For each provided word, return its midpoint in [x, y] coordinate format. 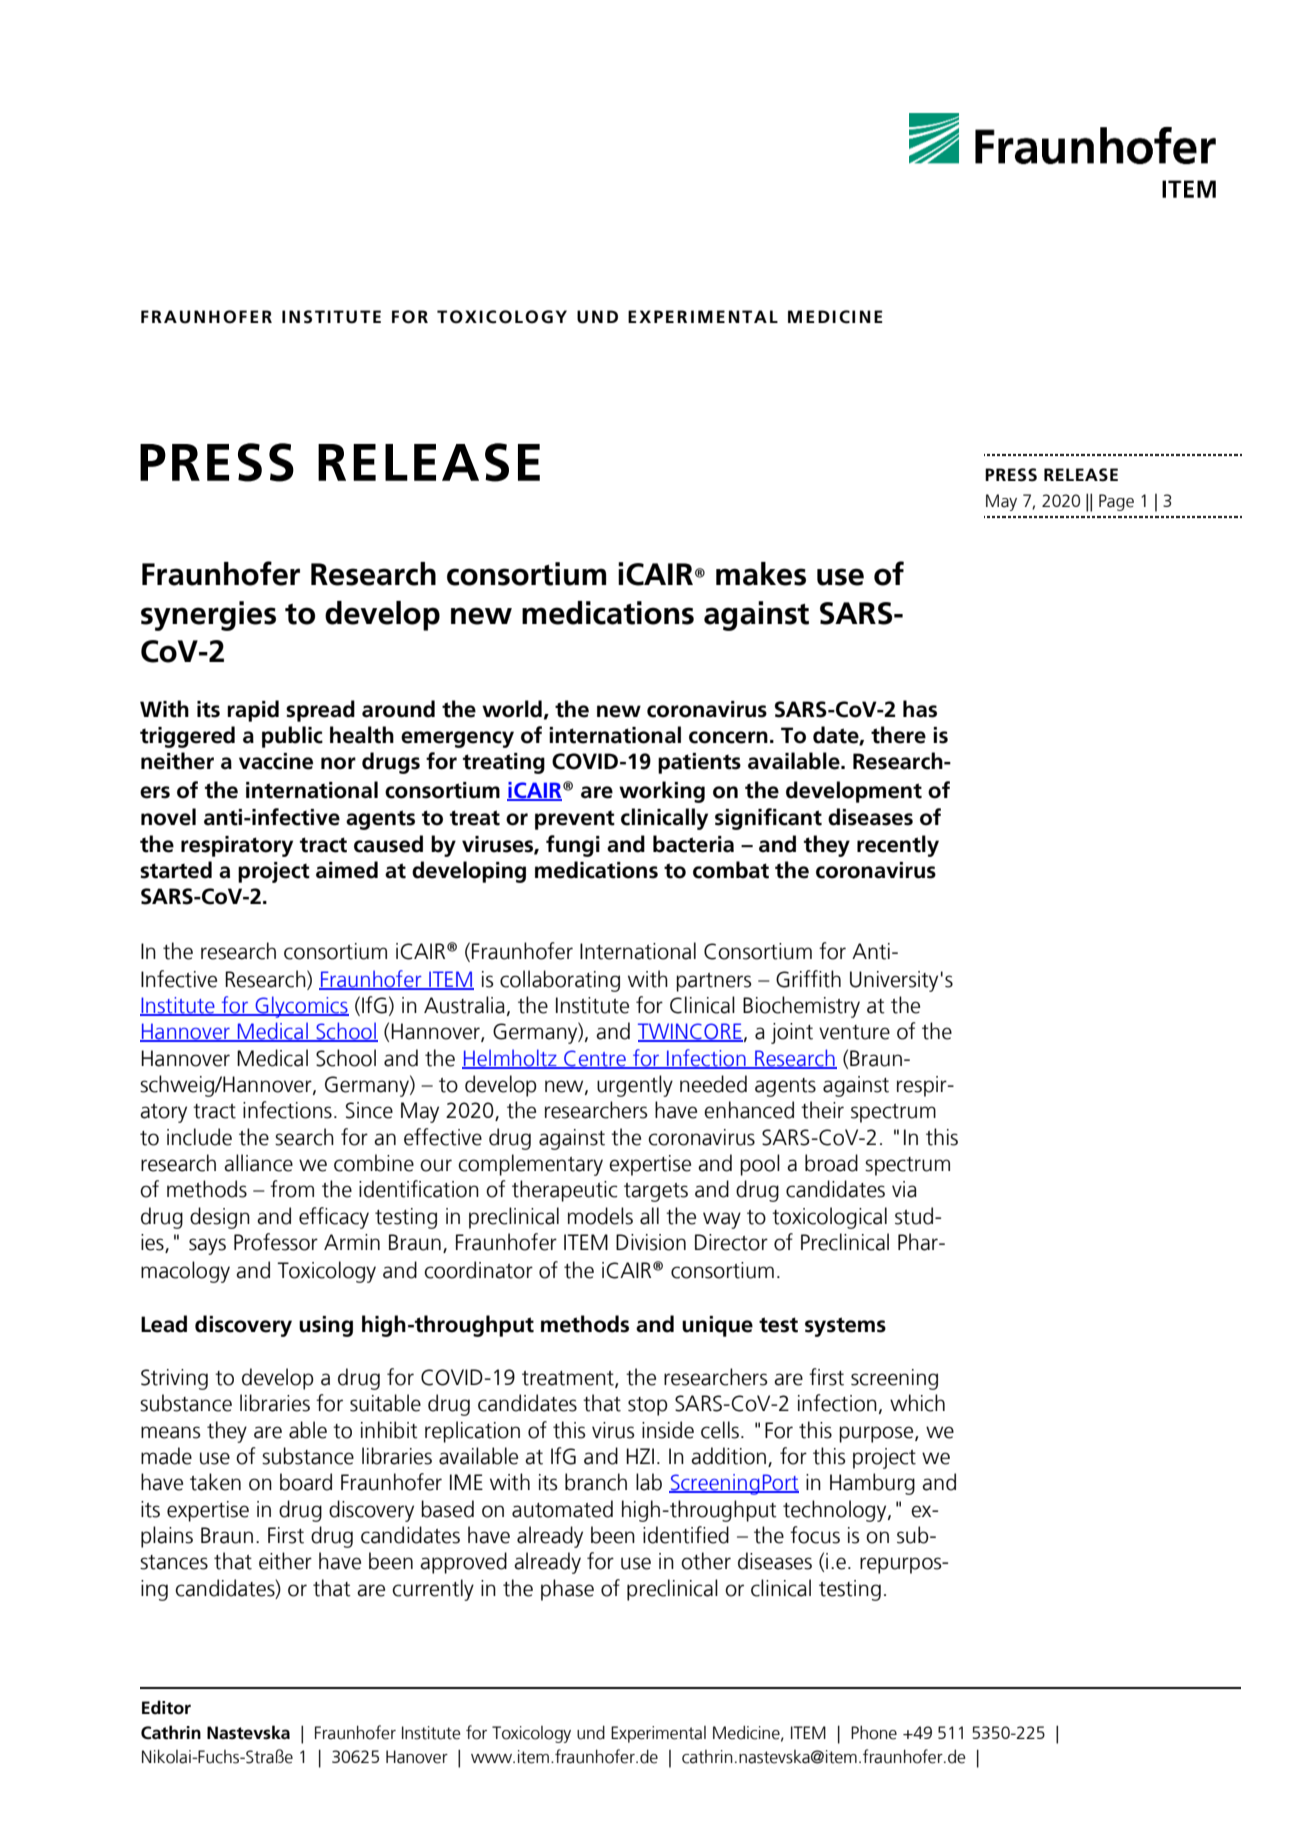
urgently [635, 1086]
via [904, 1189]
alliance [258, 1163]
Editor [166, 1707]
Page [1116, 502]
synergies [208, 616]
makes [761, 574]
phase [567, 1590]
